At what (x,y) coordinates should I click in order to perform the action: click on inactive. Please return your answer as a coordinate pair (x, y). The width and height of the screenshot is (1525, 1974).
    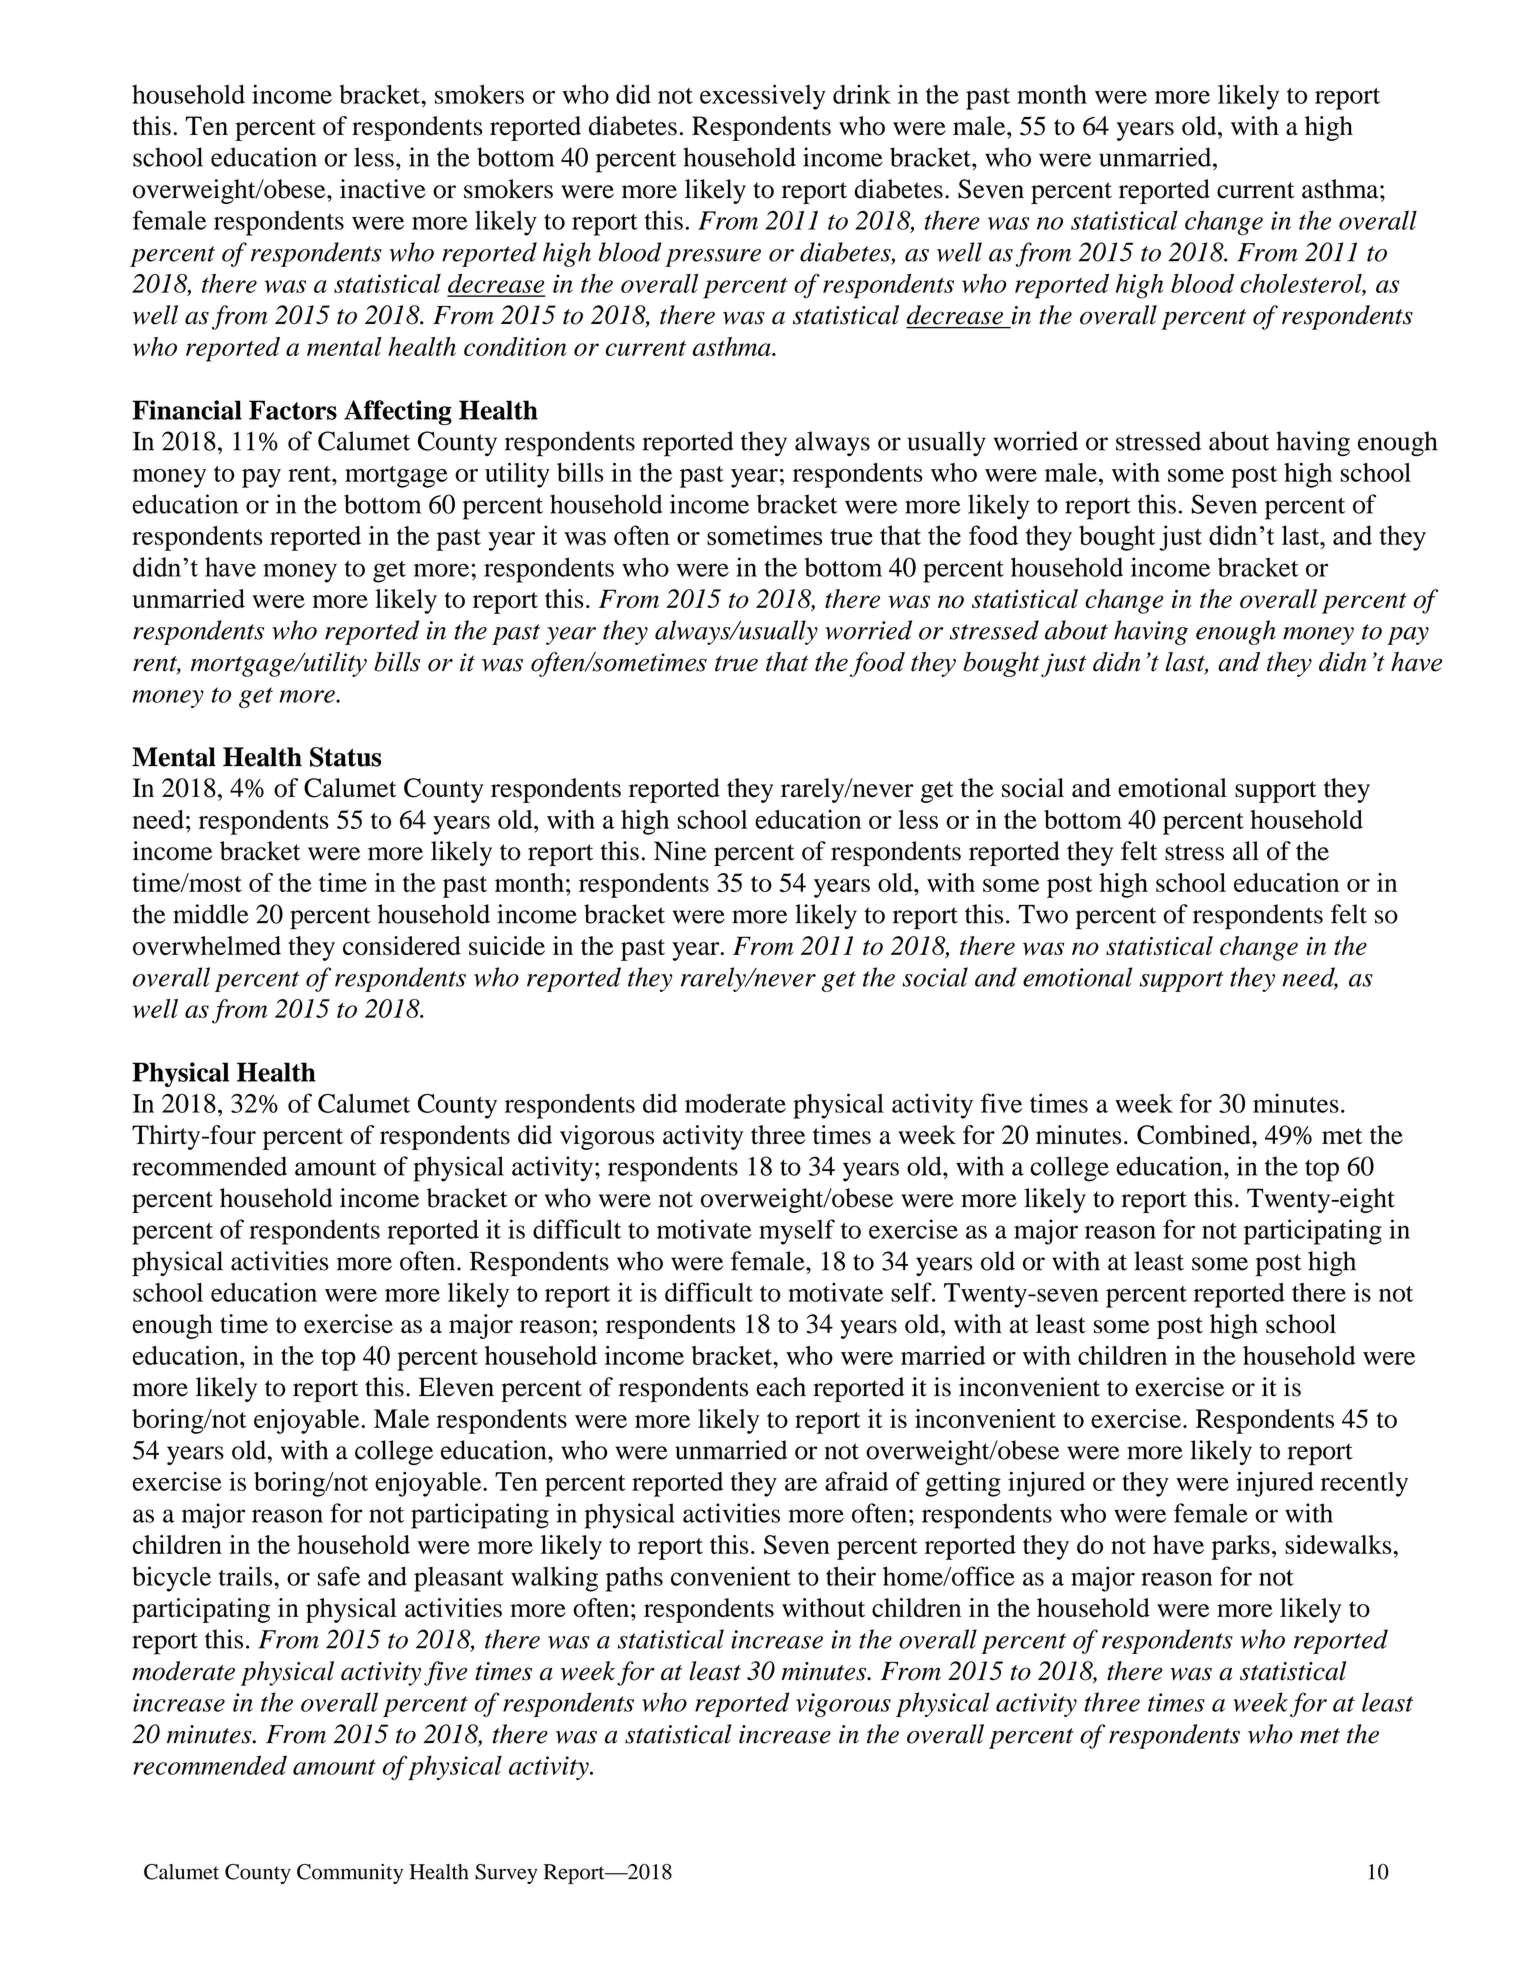
    Looking at the image, I should click on (383, 189).
